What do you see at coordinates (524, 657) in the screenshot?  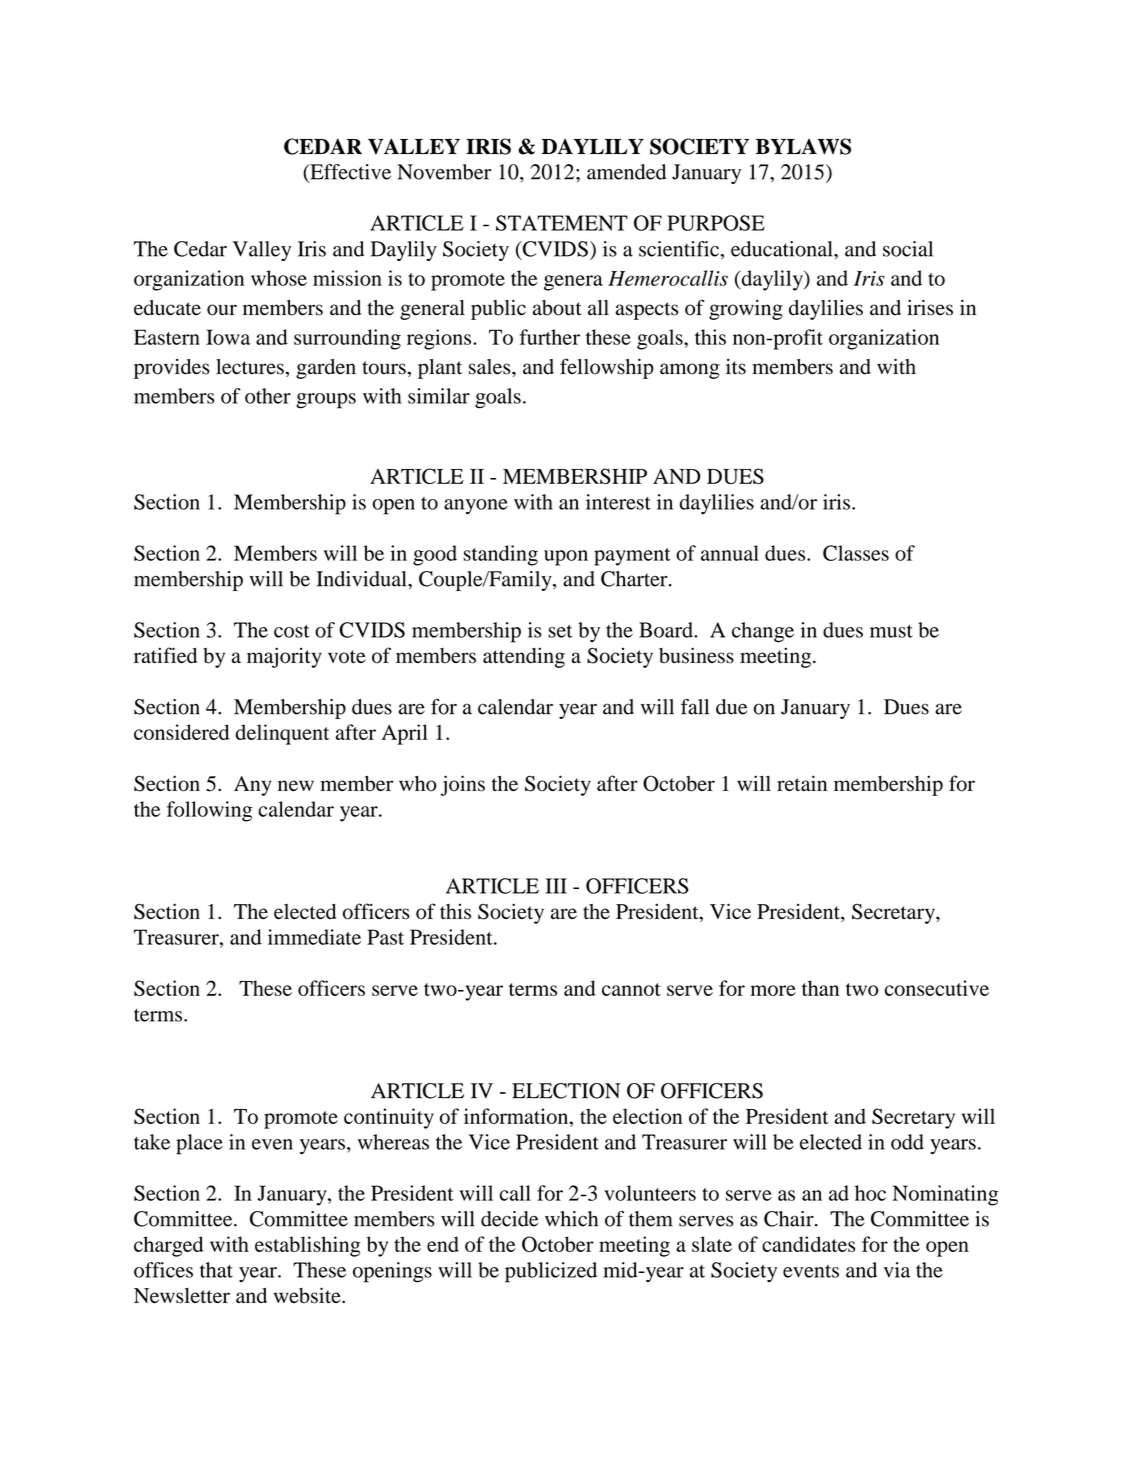 I see `attending` at bounding box center [524, 657].
